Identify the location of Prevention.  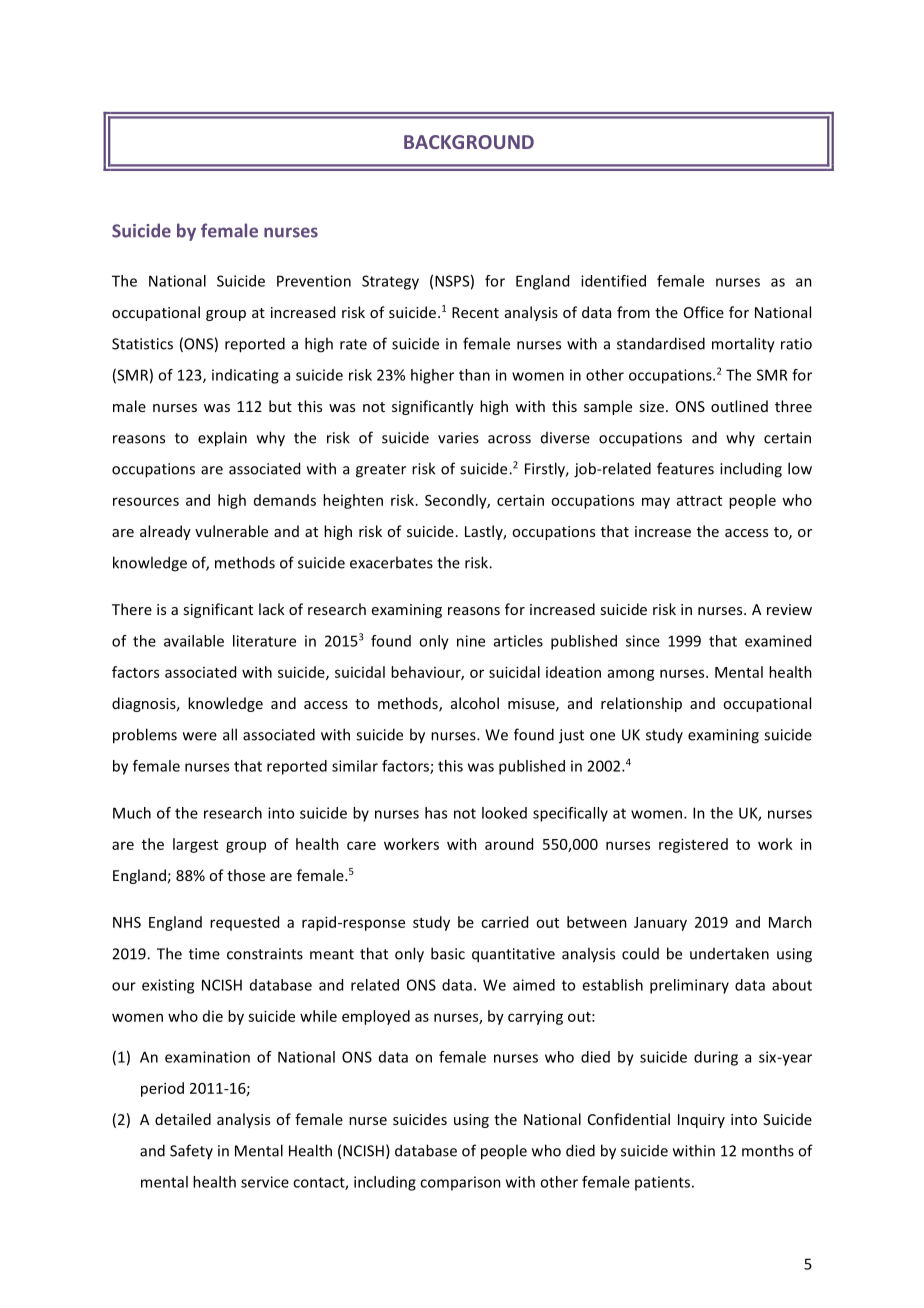
(314, 281).
